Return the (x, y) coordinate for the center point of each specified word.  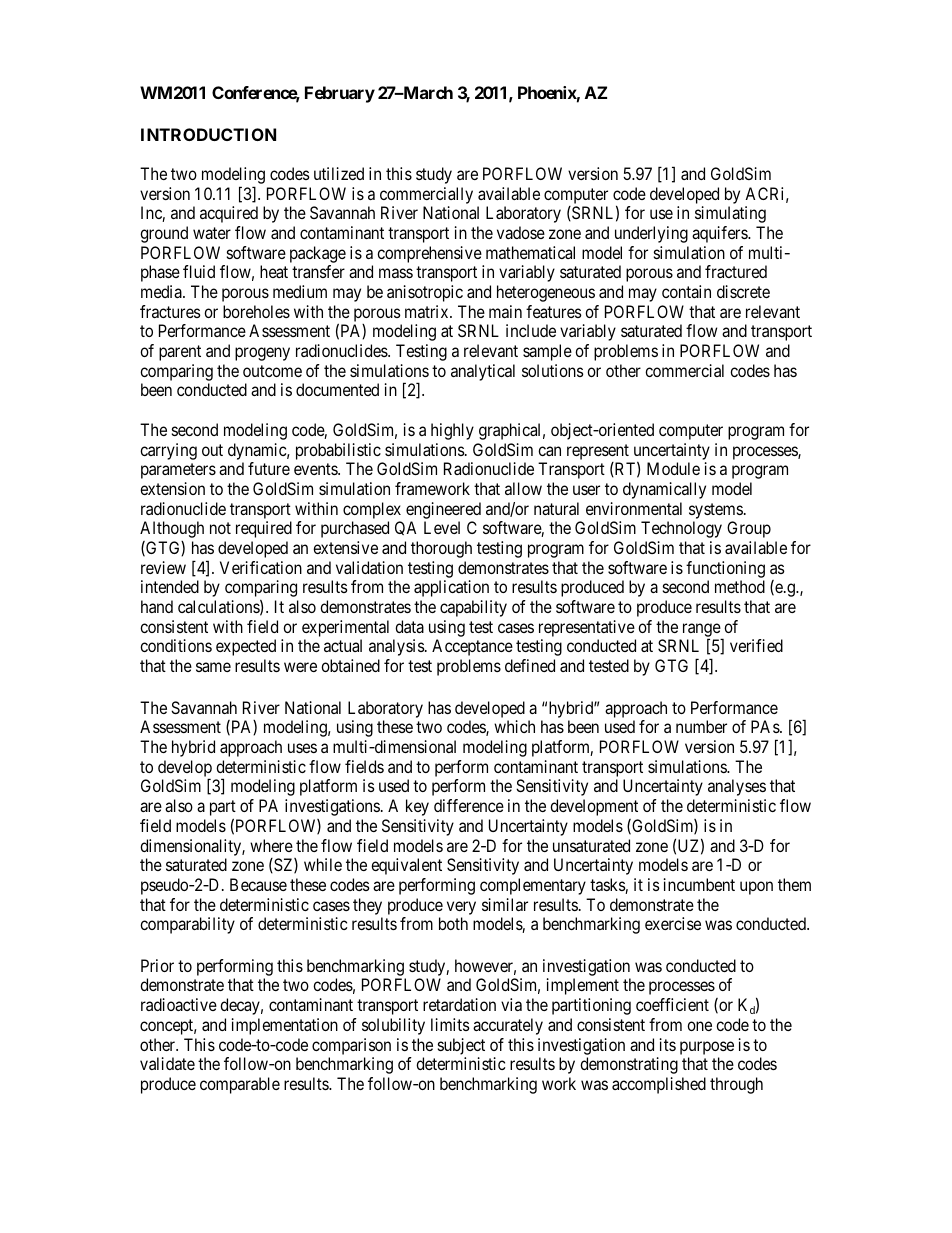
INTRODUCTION (208, 134)
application (451, 588)
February (340, 94)
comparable (240, 1085)
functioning (725, 569)
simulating (730, 214)
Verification (261, 567)
